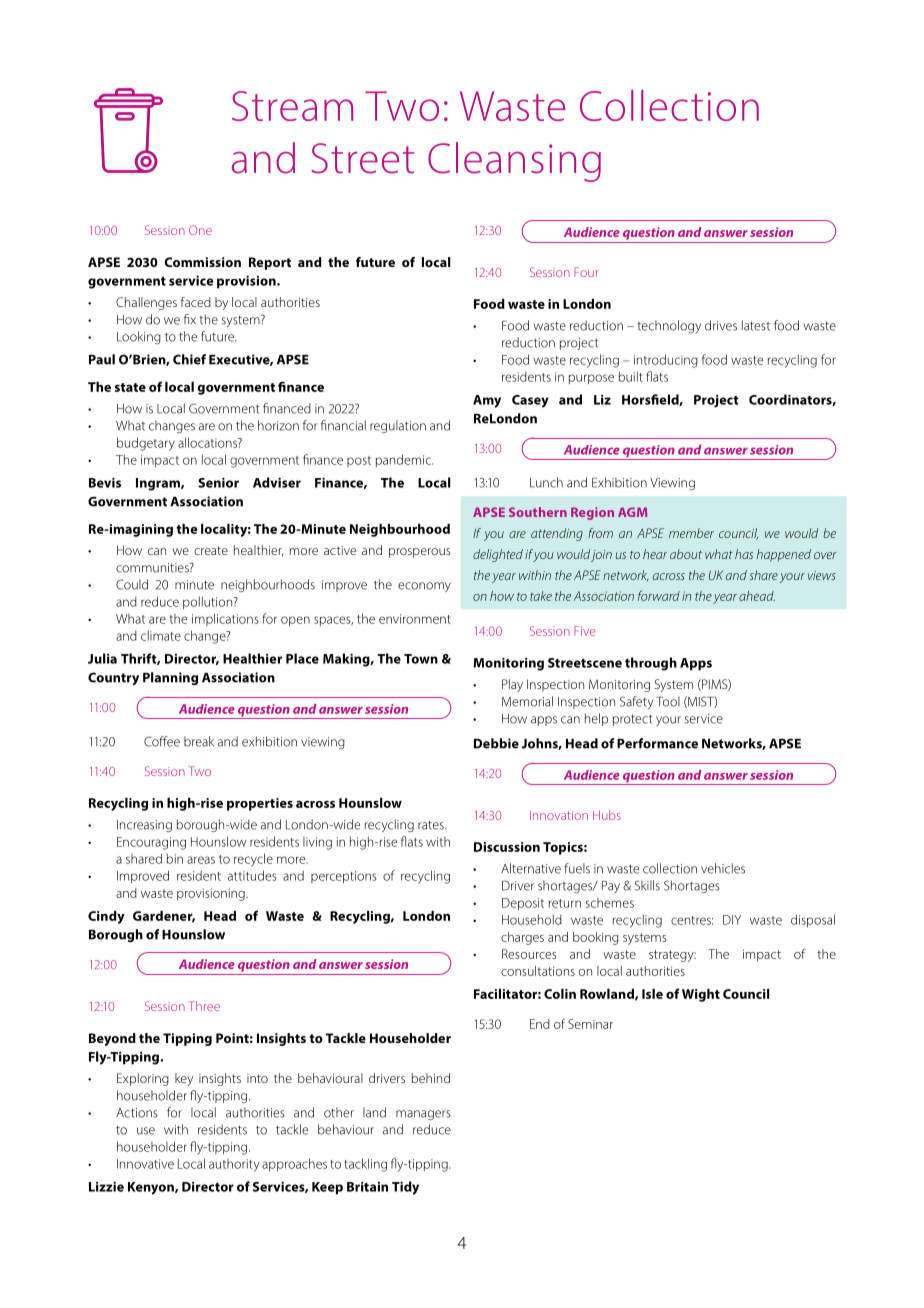  Describe the element at coordinates (423, 1115) in the document. I see `managers` at that location.
